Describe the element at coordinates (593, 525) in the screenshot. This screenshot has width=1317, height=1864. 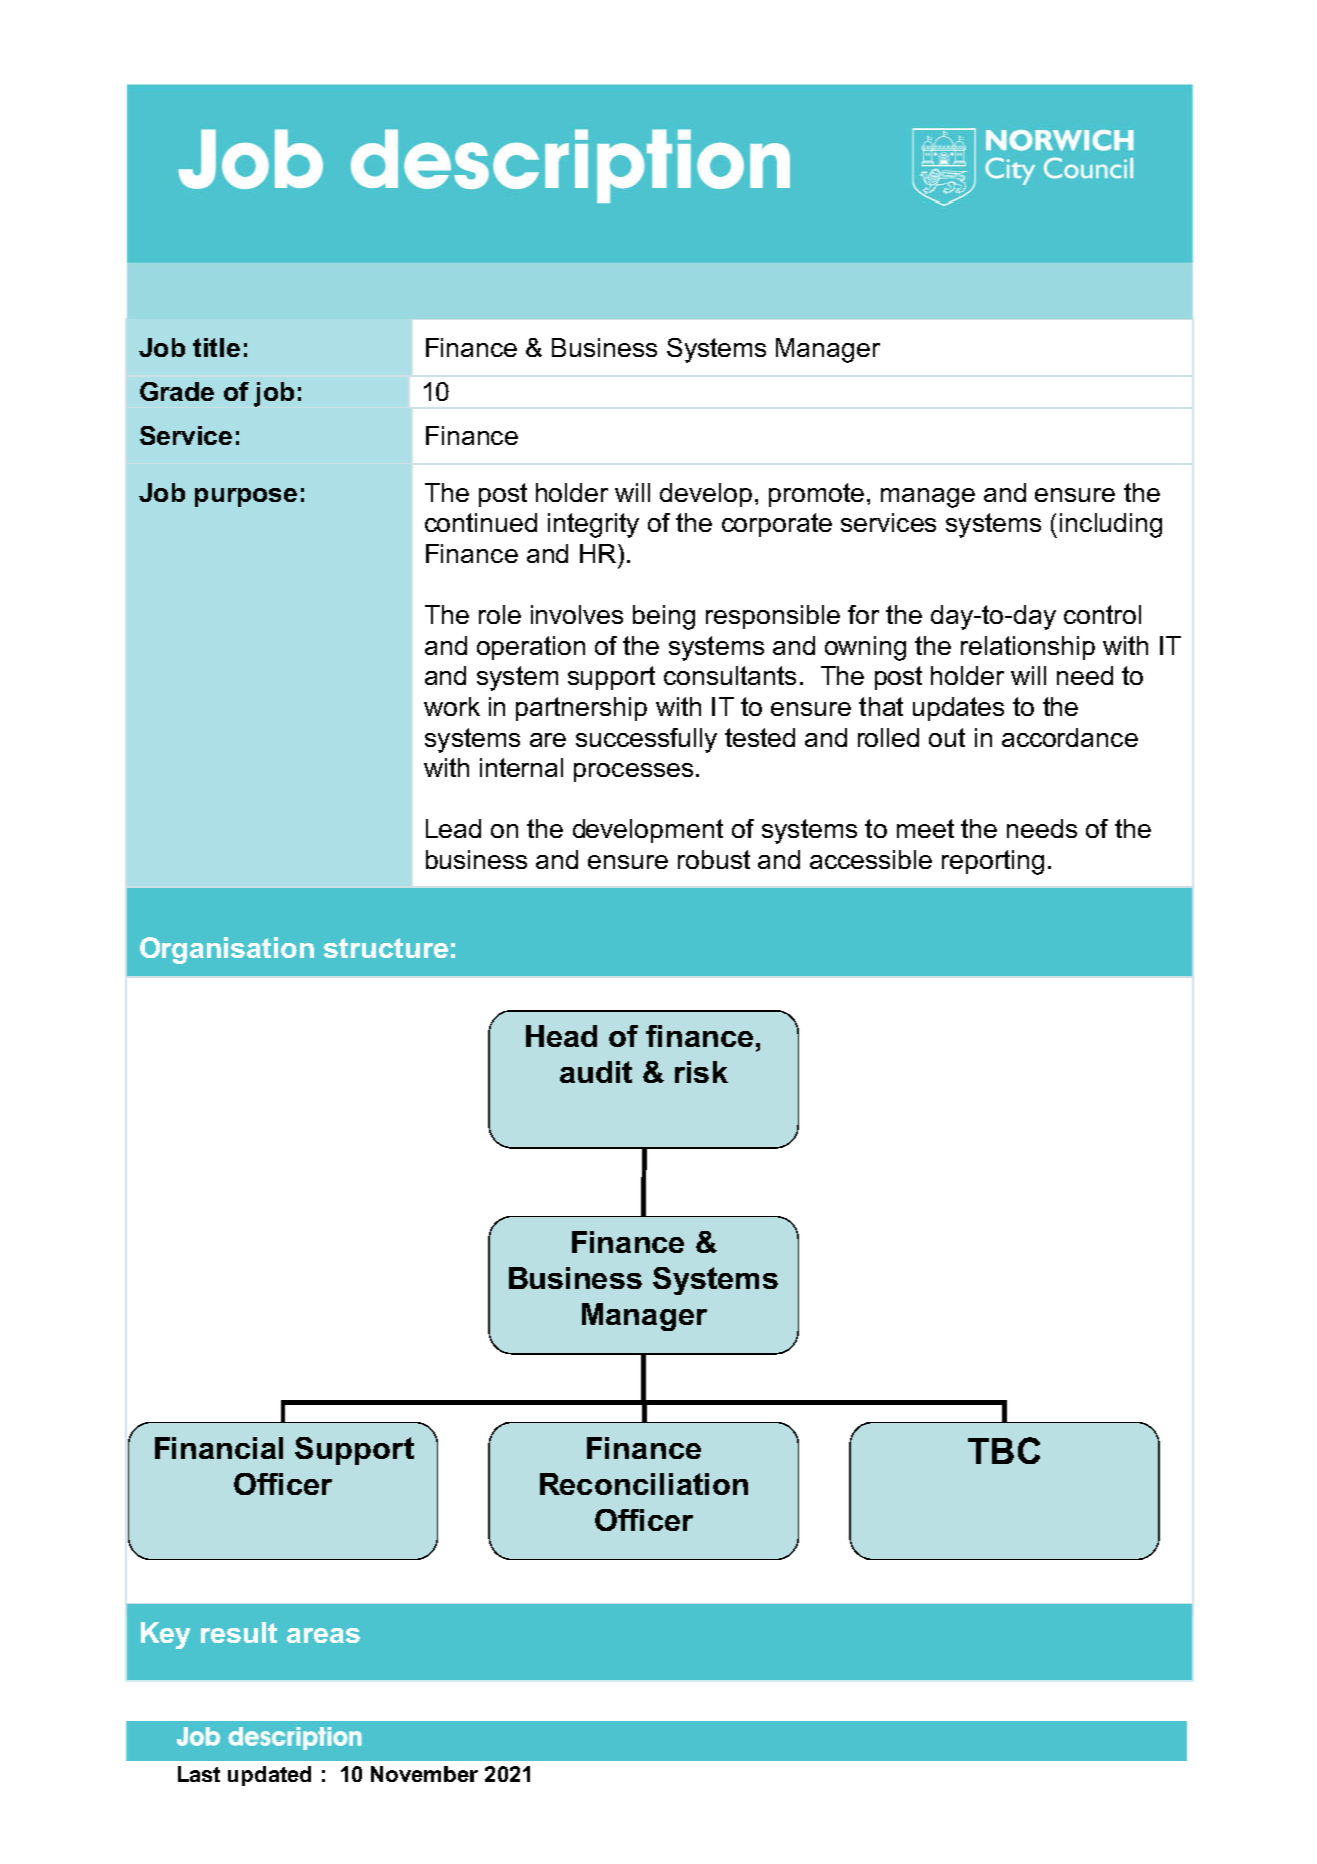
I see `integrity` at that location.
